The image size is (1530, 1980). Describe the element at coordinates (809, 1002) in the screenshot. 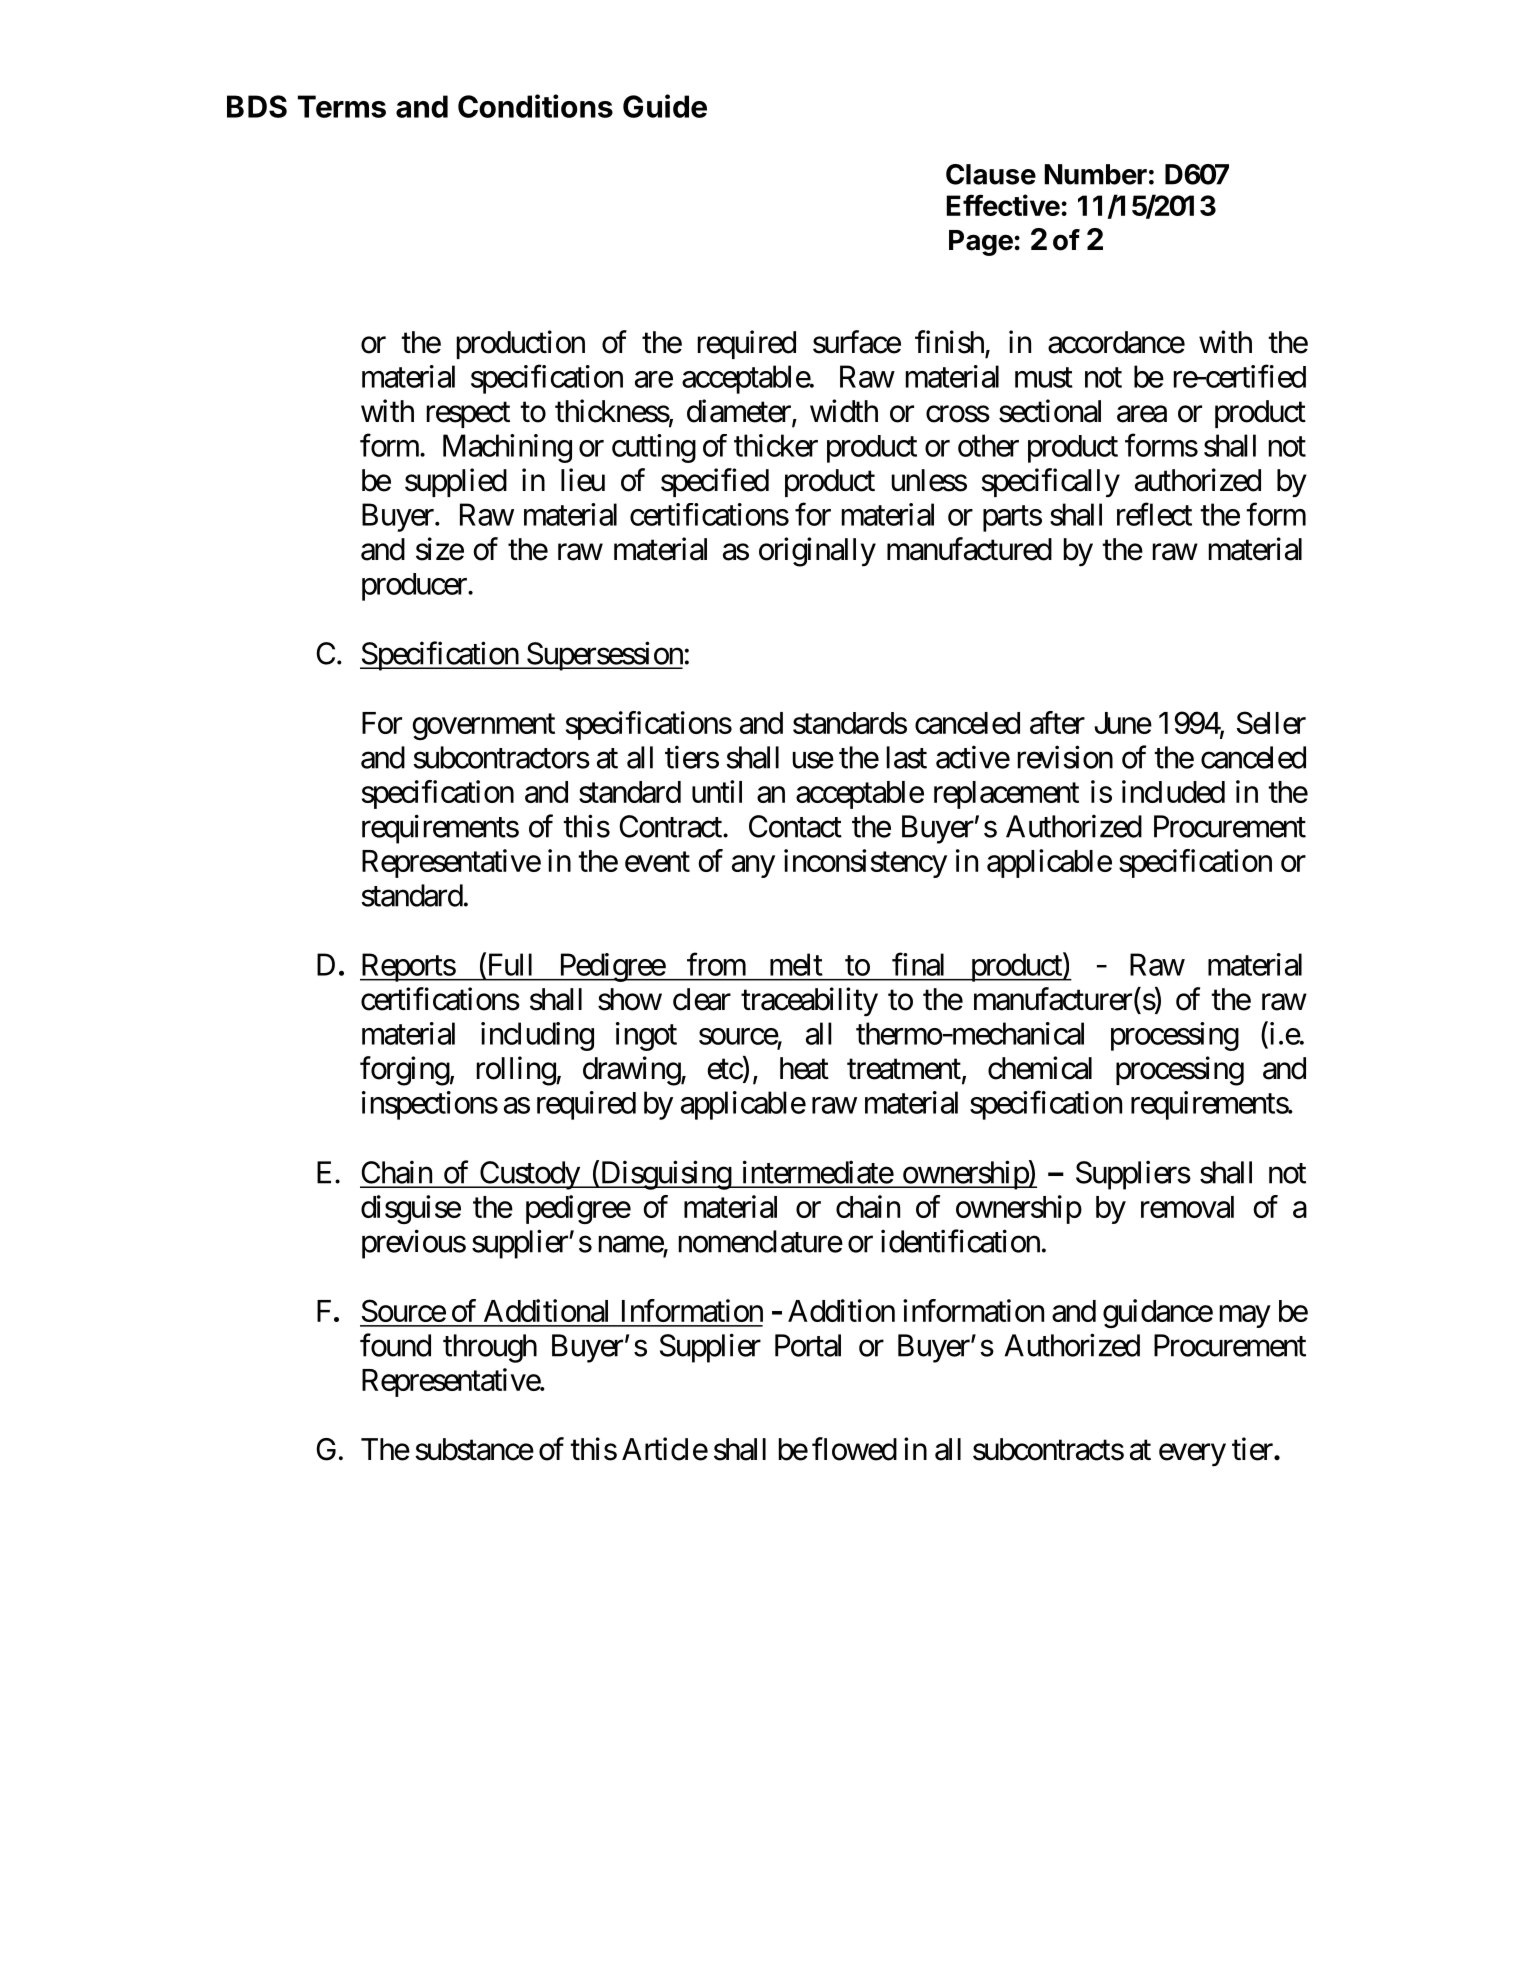

I see `traceability` at that location.
